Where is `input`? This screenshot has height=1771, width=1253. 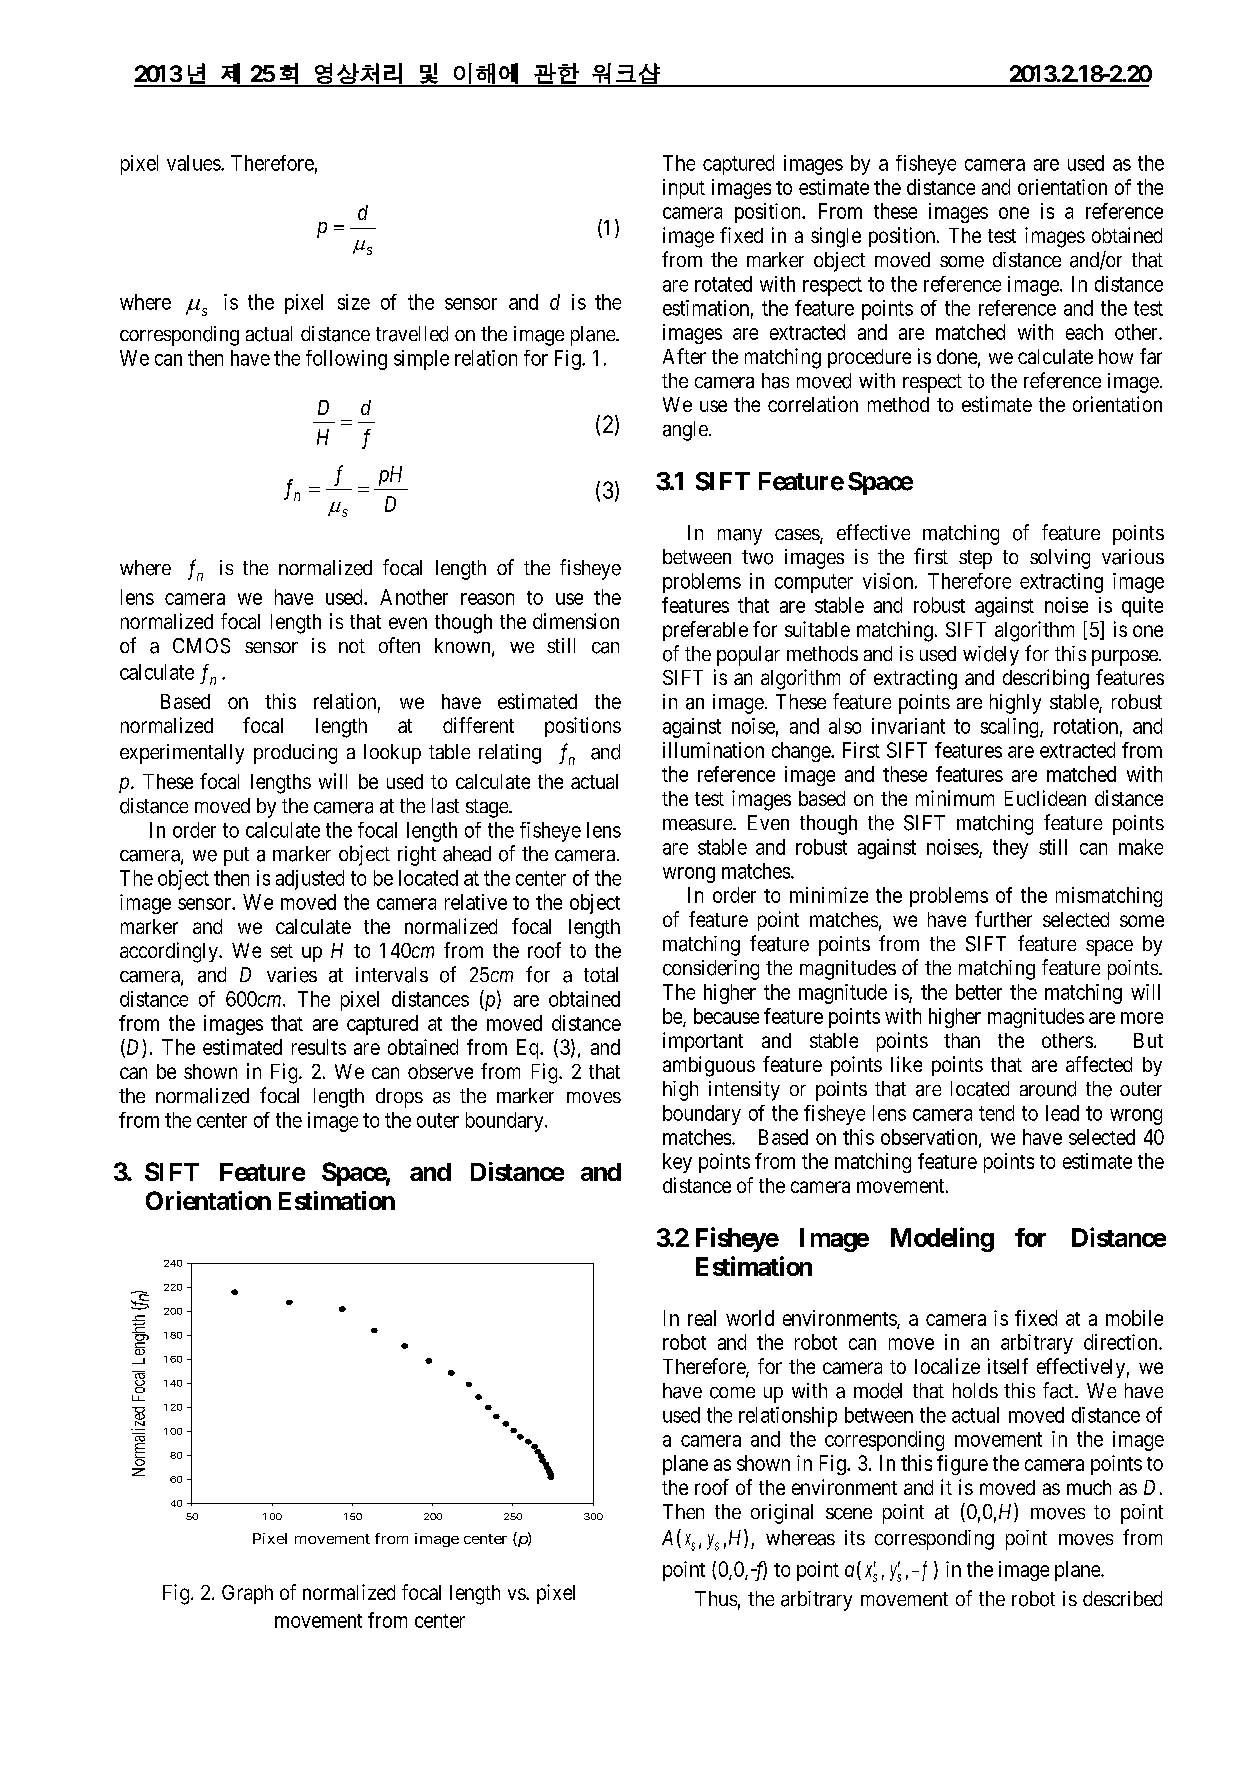 input is located at coordinates (684, 189).
